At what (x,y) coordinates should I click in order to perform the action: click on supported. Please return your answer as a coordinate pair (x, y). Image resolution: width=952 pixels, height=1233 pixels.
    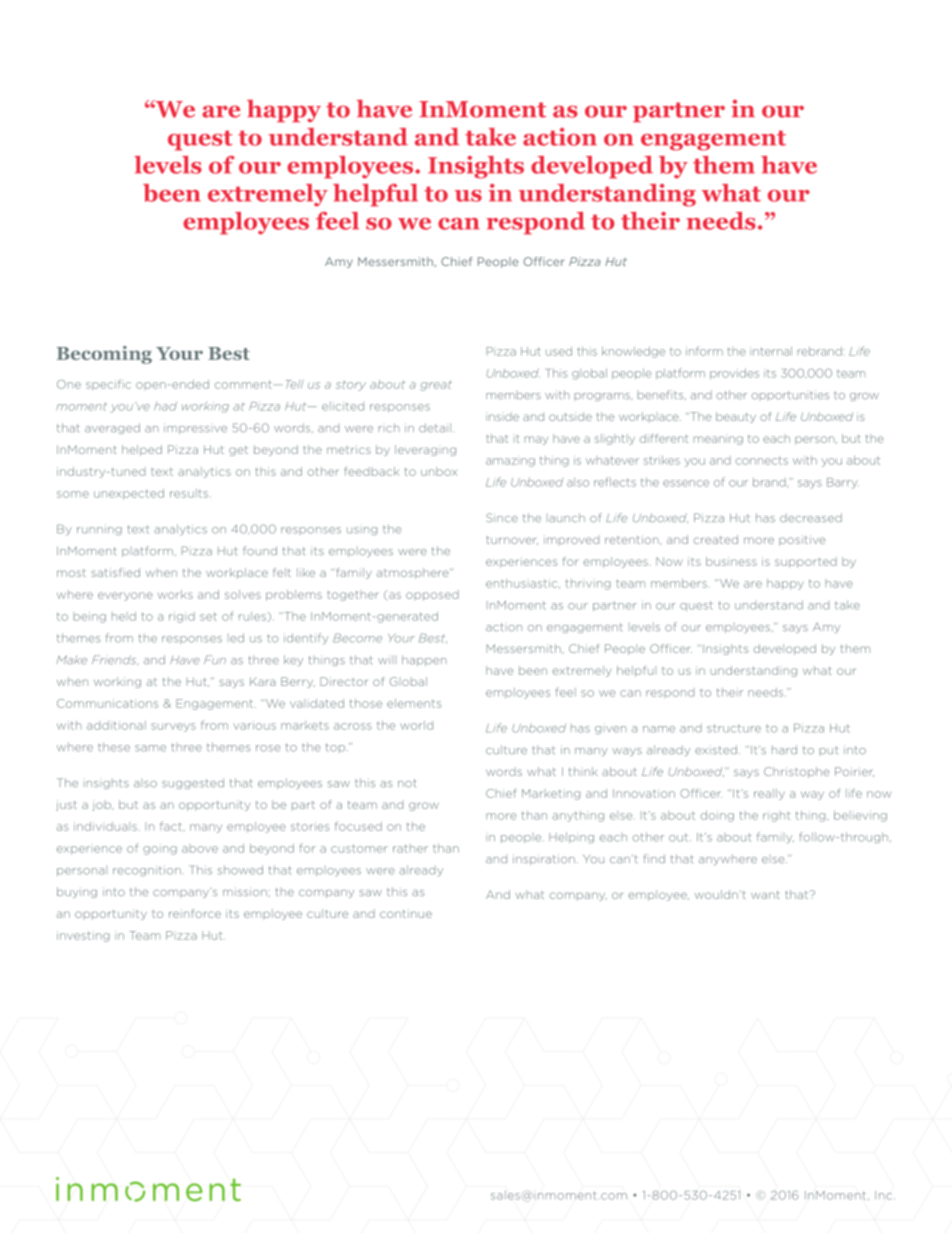
    Looking at the image, I should click on (806, 562).
